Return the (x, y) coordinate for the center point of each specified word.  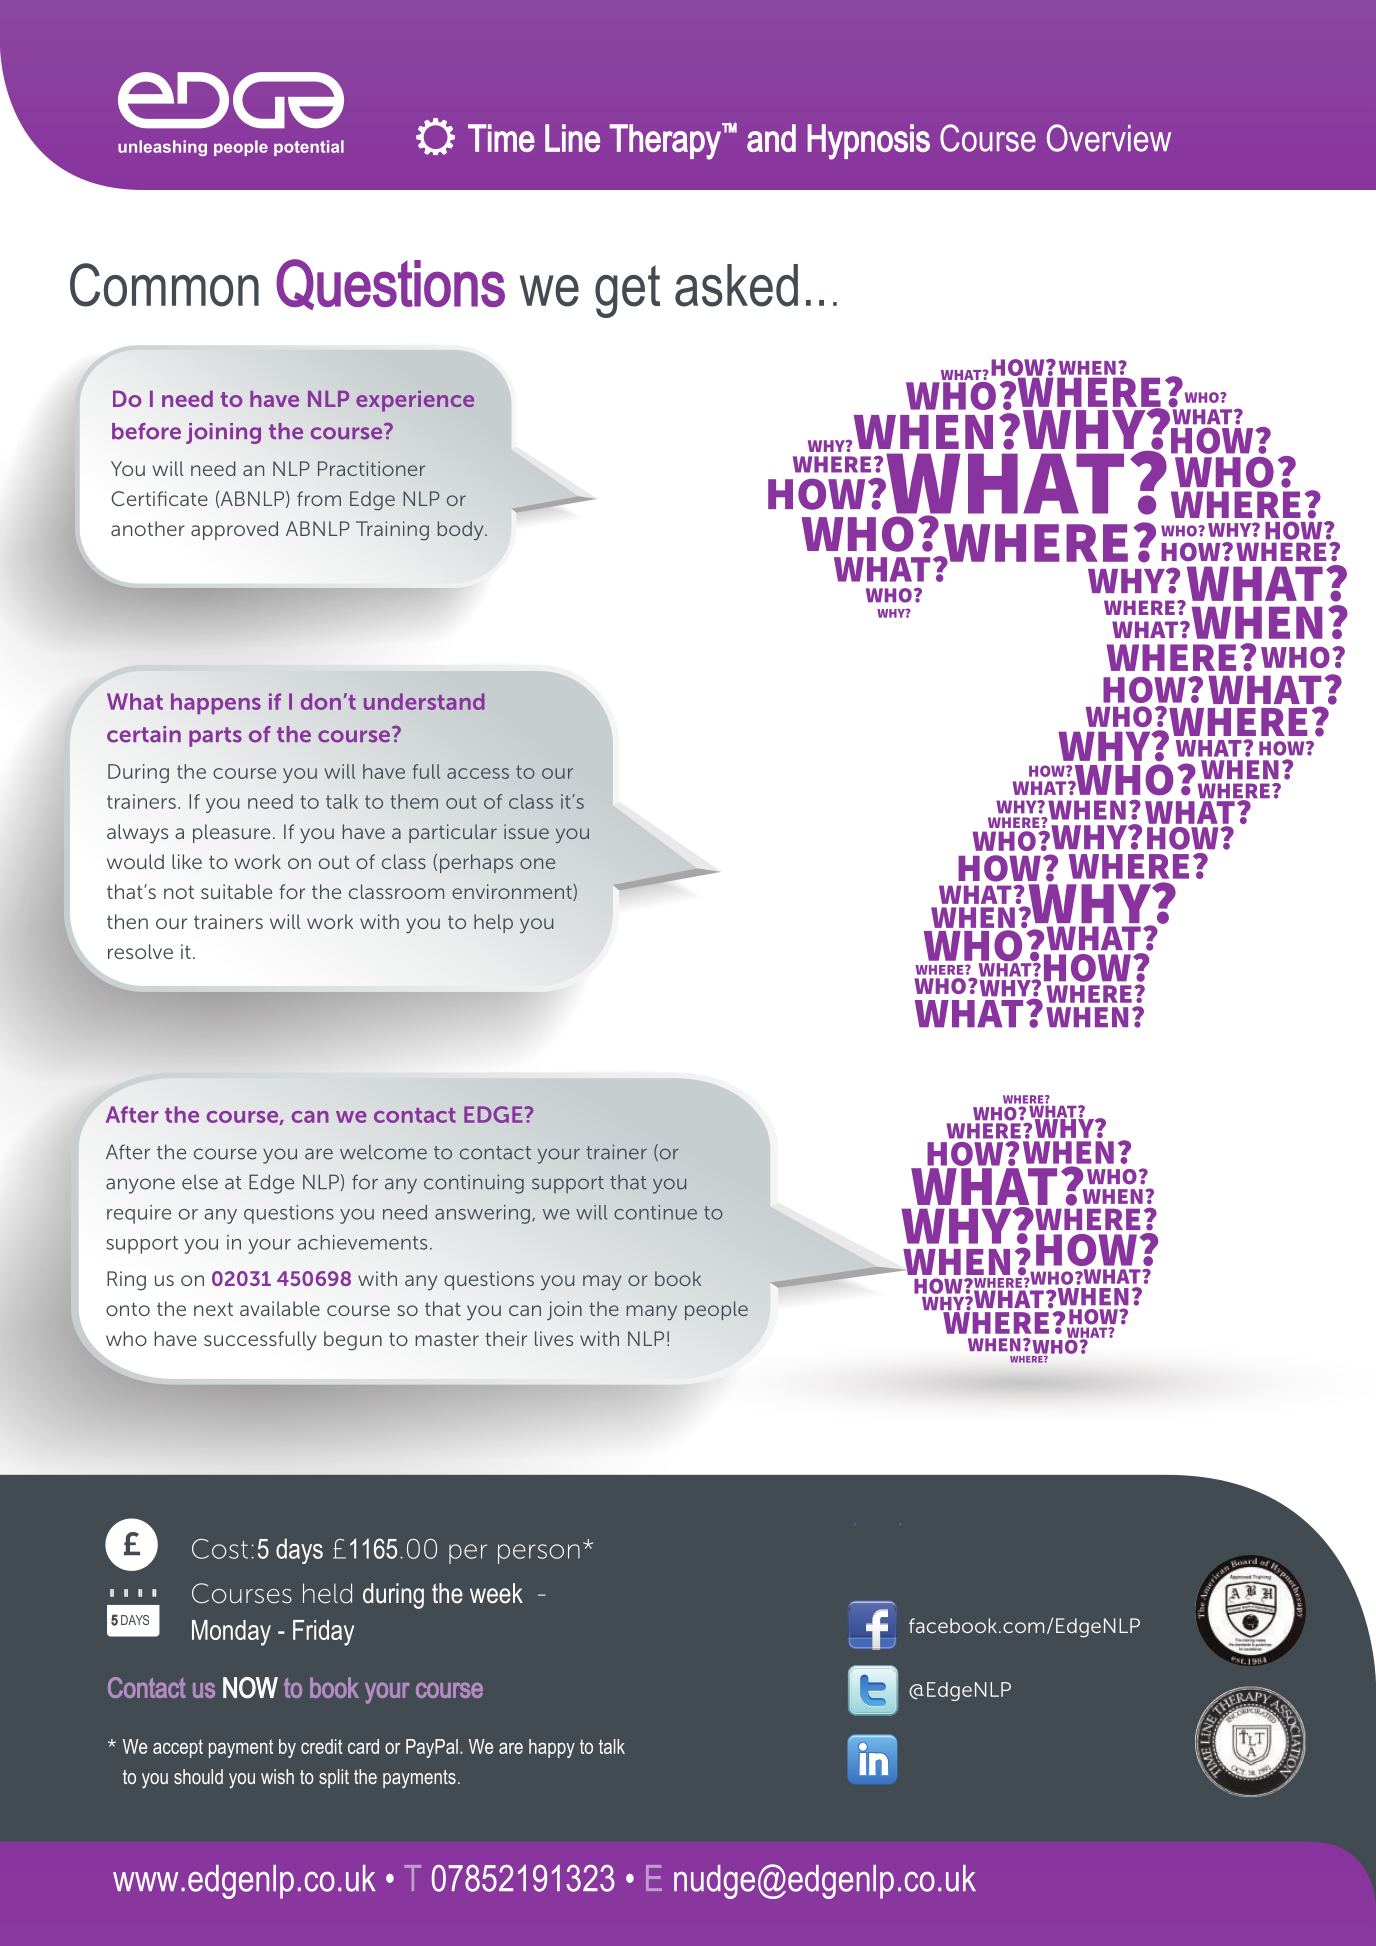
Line (572, 138)
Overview (1109, 138)
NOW (250, 1688)
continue (655, 1212)
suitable (236, 891)
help (493, 923)
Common (164, 285)
